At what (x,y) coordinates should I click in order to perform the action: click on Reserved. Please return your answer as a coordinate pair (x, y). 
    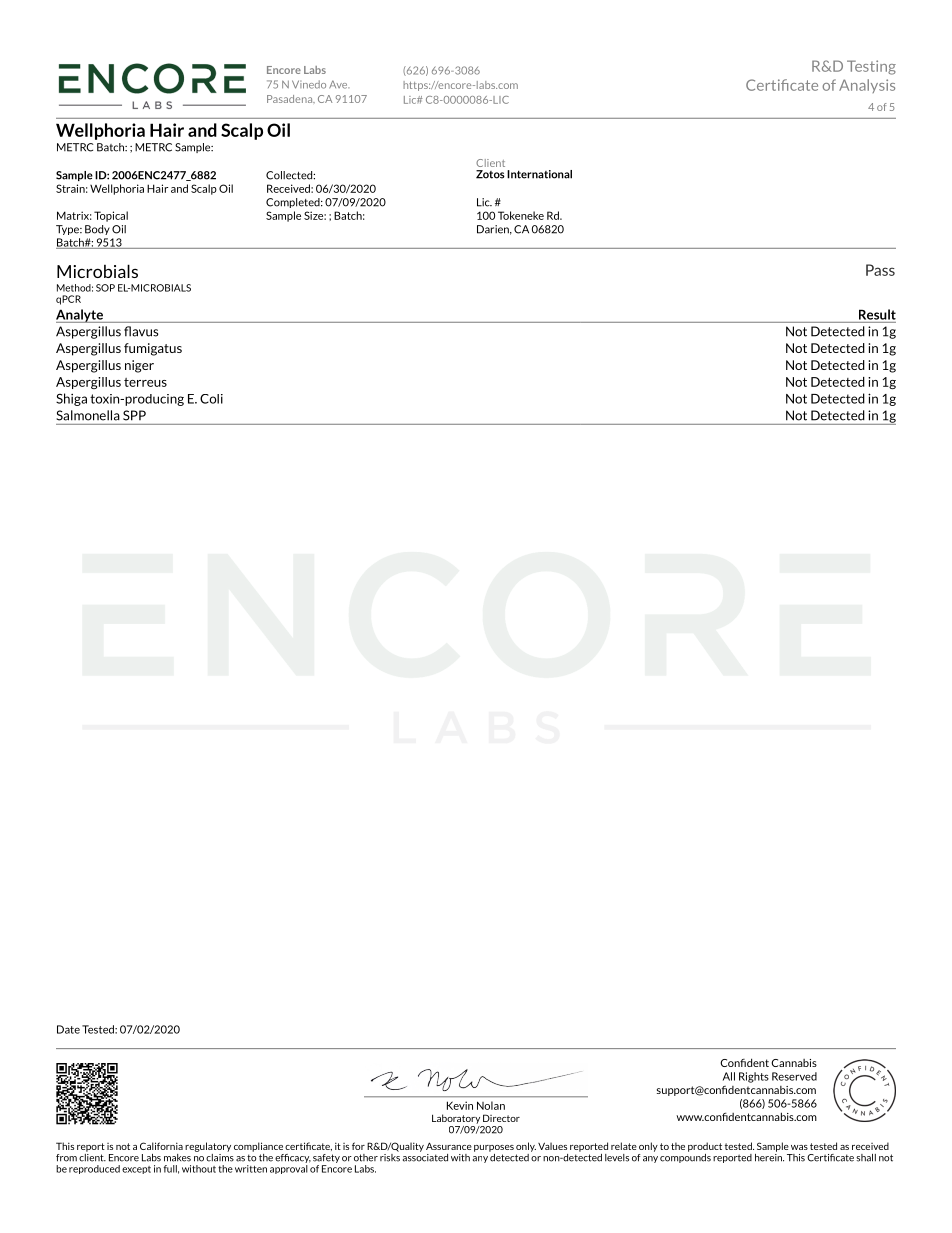
    Looking at the image, I should click on (794, 1076).
